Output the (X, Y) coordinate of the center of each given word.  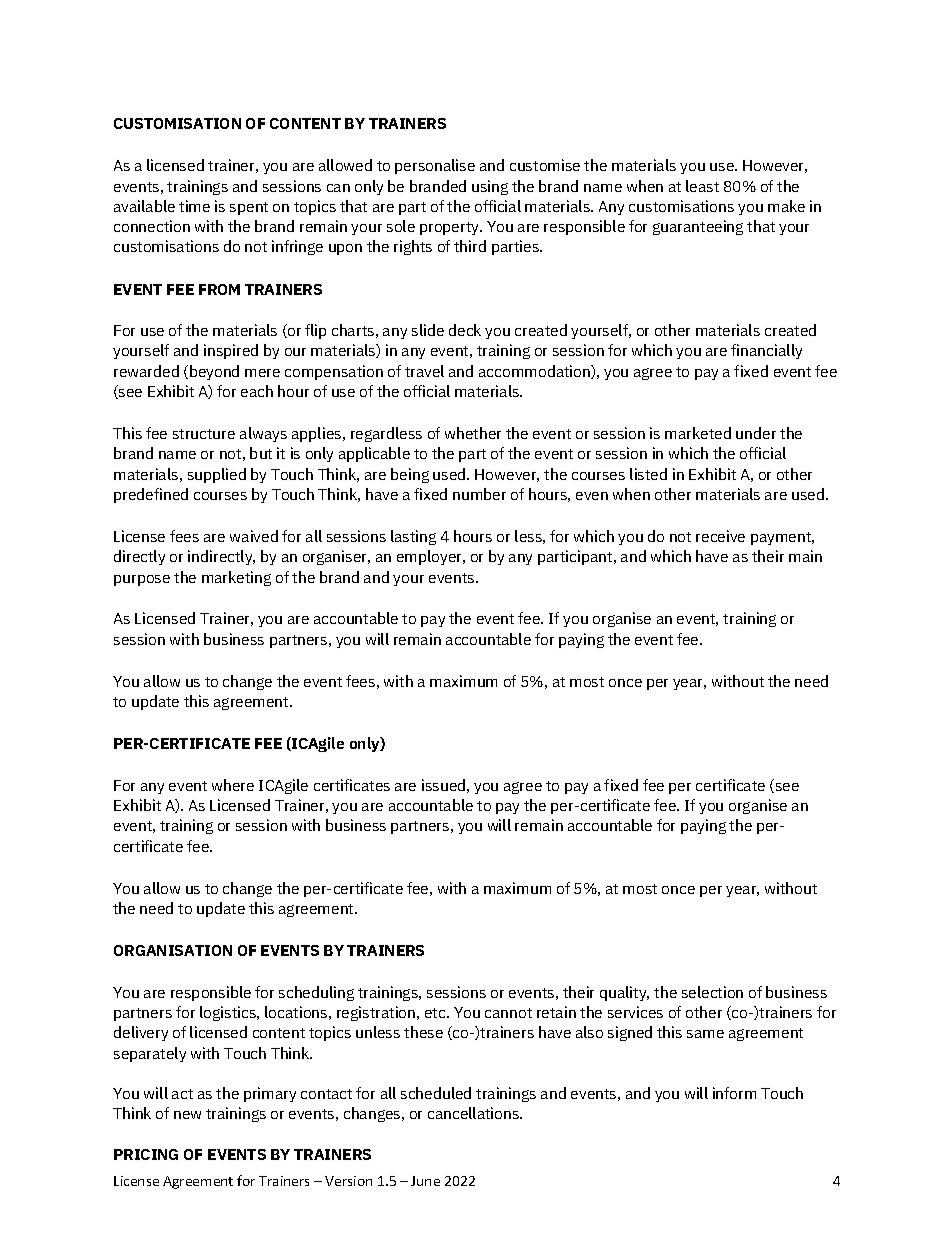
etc (436, 1013)
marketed (698, 433)
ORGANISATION (173, 950)
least (702, 186)
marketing (236, 578)
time (194, 206)
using (490, 187)
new (187, 1115)
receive (720, 536)
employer (431, 557)
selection (712, 992)
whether (473, 433)
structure (204, 434)
